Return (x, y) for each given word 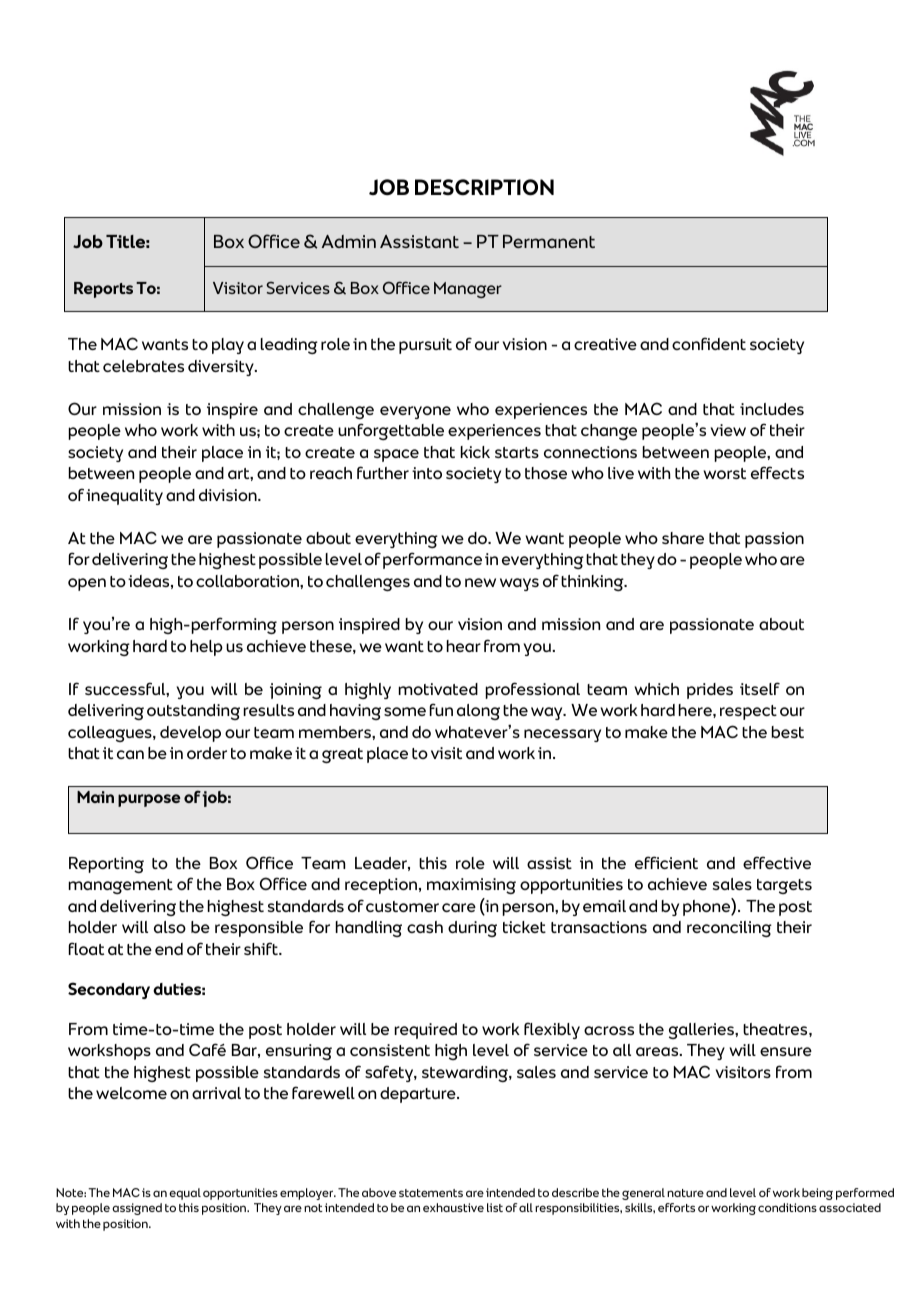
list (495, 1207)
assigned (137, 1209)
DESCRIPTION (484, 187)
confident (709, 343)
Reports (103, 290)
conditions (787, 1207)
